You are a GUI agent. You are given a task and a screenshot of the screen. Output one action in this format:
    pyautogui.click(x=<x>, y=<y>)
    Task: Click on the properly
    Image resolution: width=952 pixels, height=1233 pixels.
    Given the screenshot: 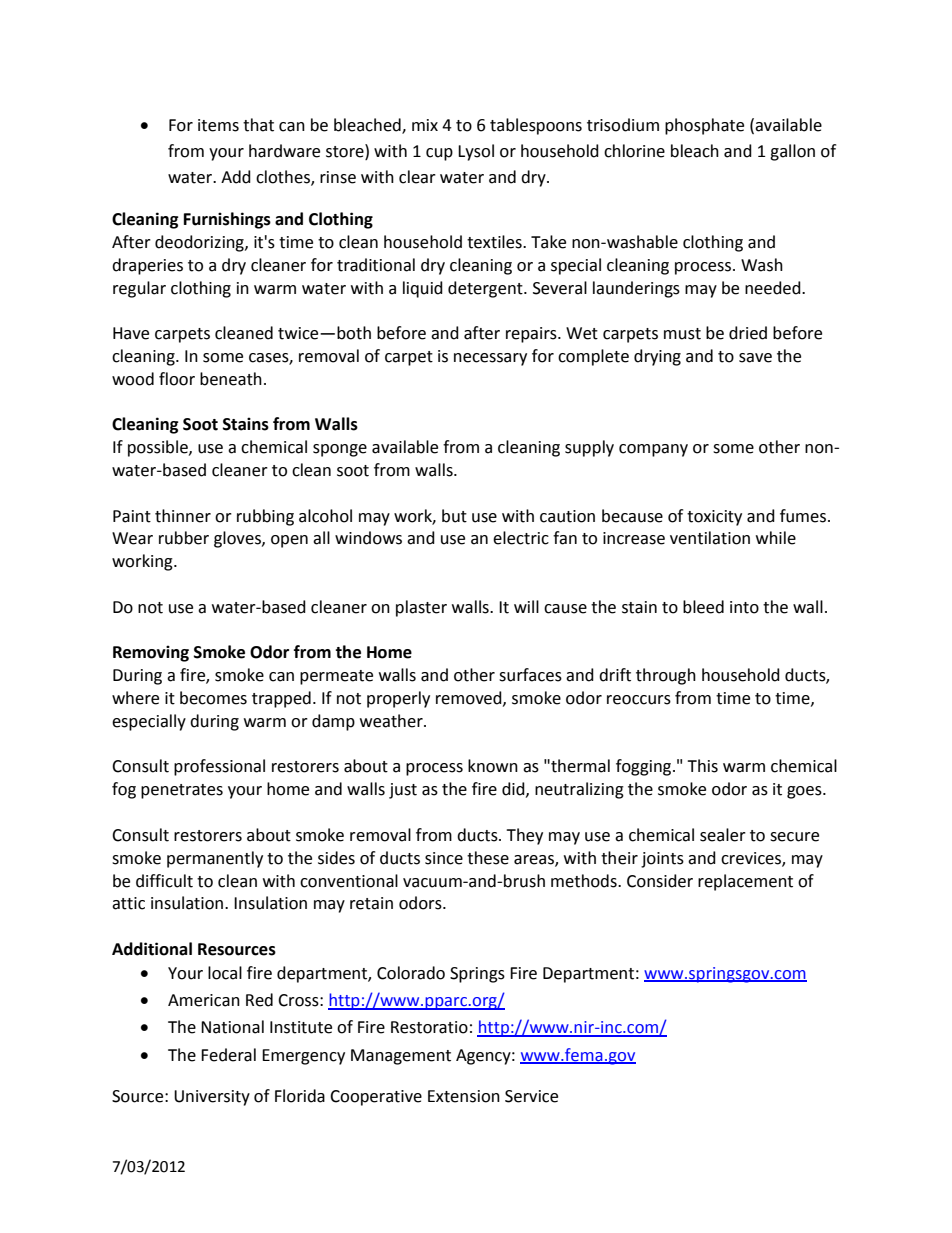 What is the action you would take?
    pyautogui.click(x=398, y=699)
